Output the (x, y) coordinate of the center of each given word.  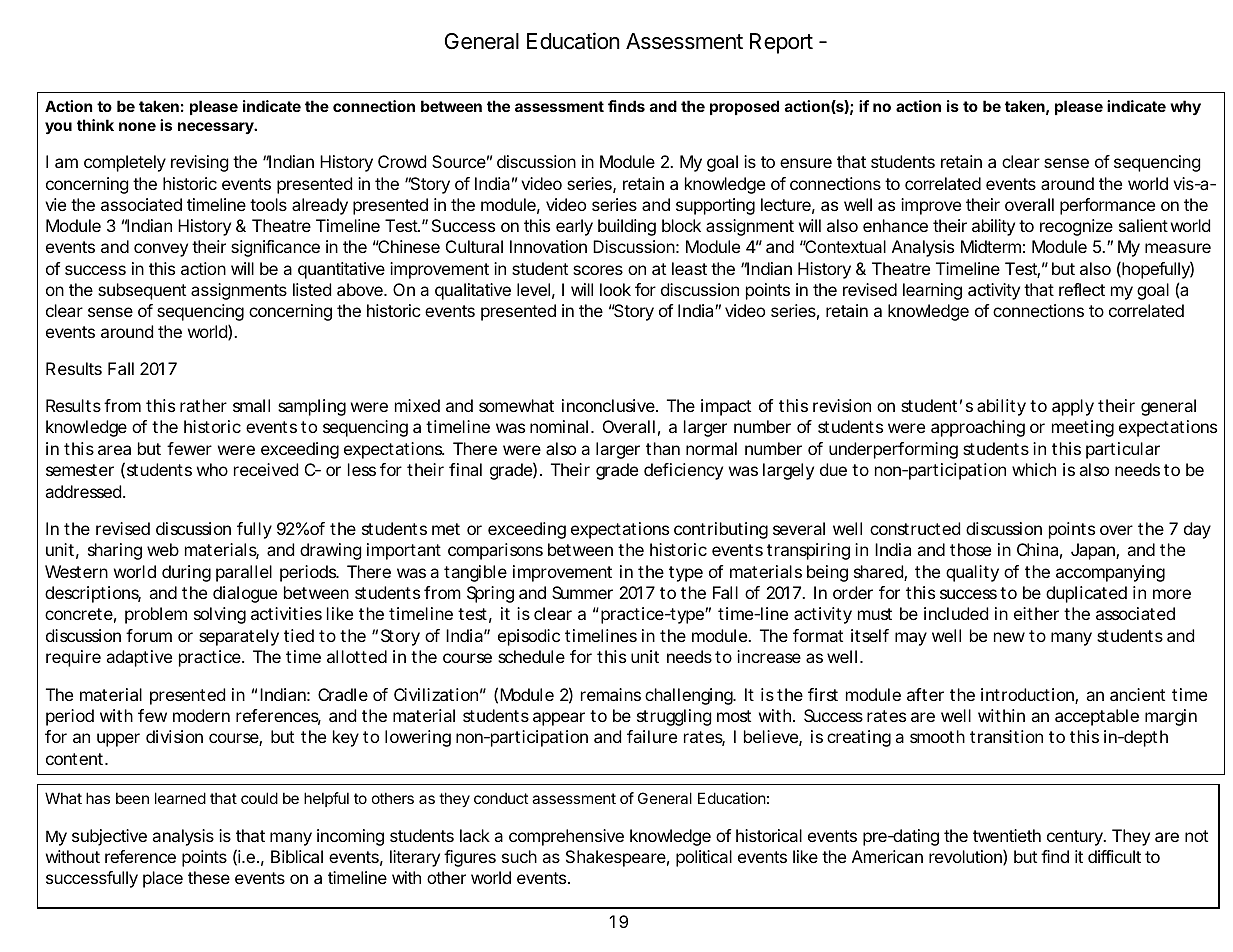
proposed (744, 107)
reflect (1082, 289)
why (1185, 108)
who (212, 469)
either (1036, 613)
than (663, 448)
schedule (531, 656)
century (1076, 838)
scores (598, 270)
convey (161, 250)
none (137, 126)
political (704, 858)
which (1034, 469)
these (209, 877)
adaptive (139, 658)
